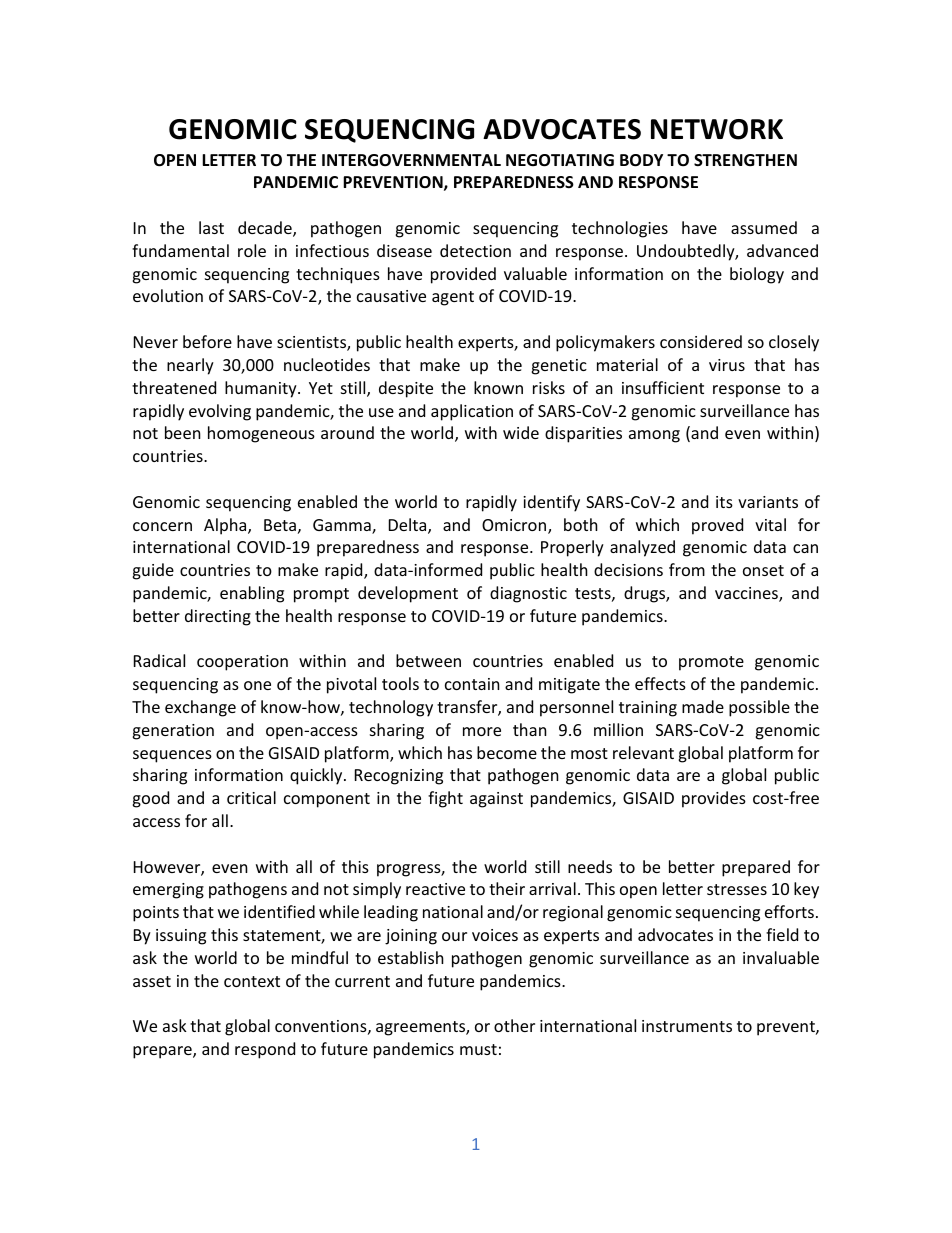 The height and width of the screenshot is (1233, 952). Describe the element at coordinates (265, 1050) in the screenshot. I see `respond` at that location.
